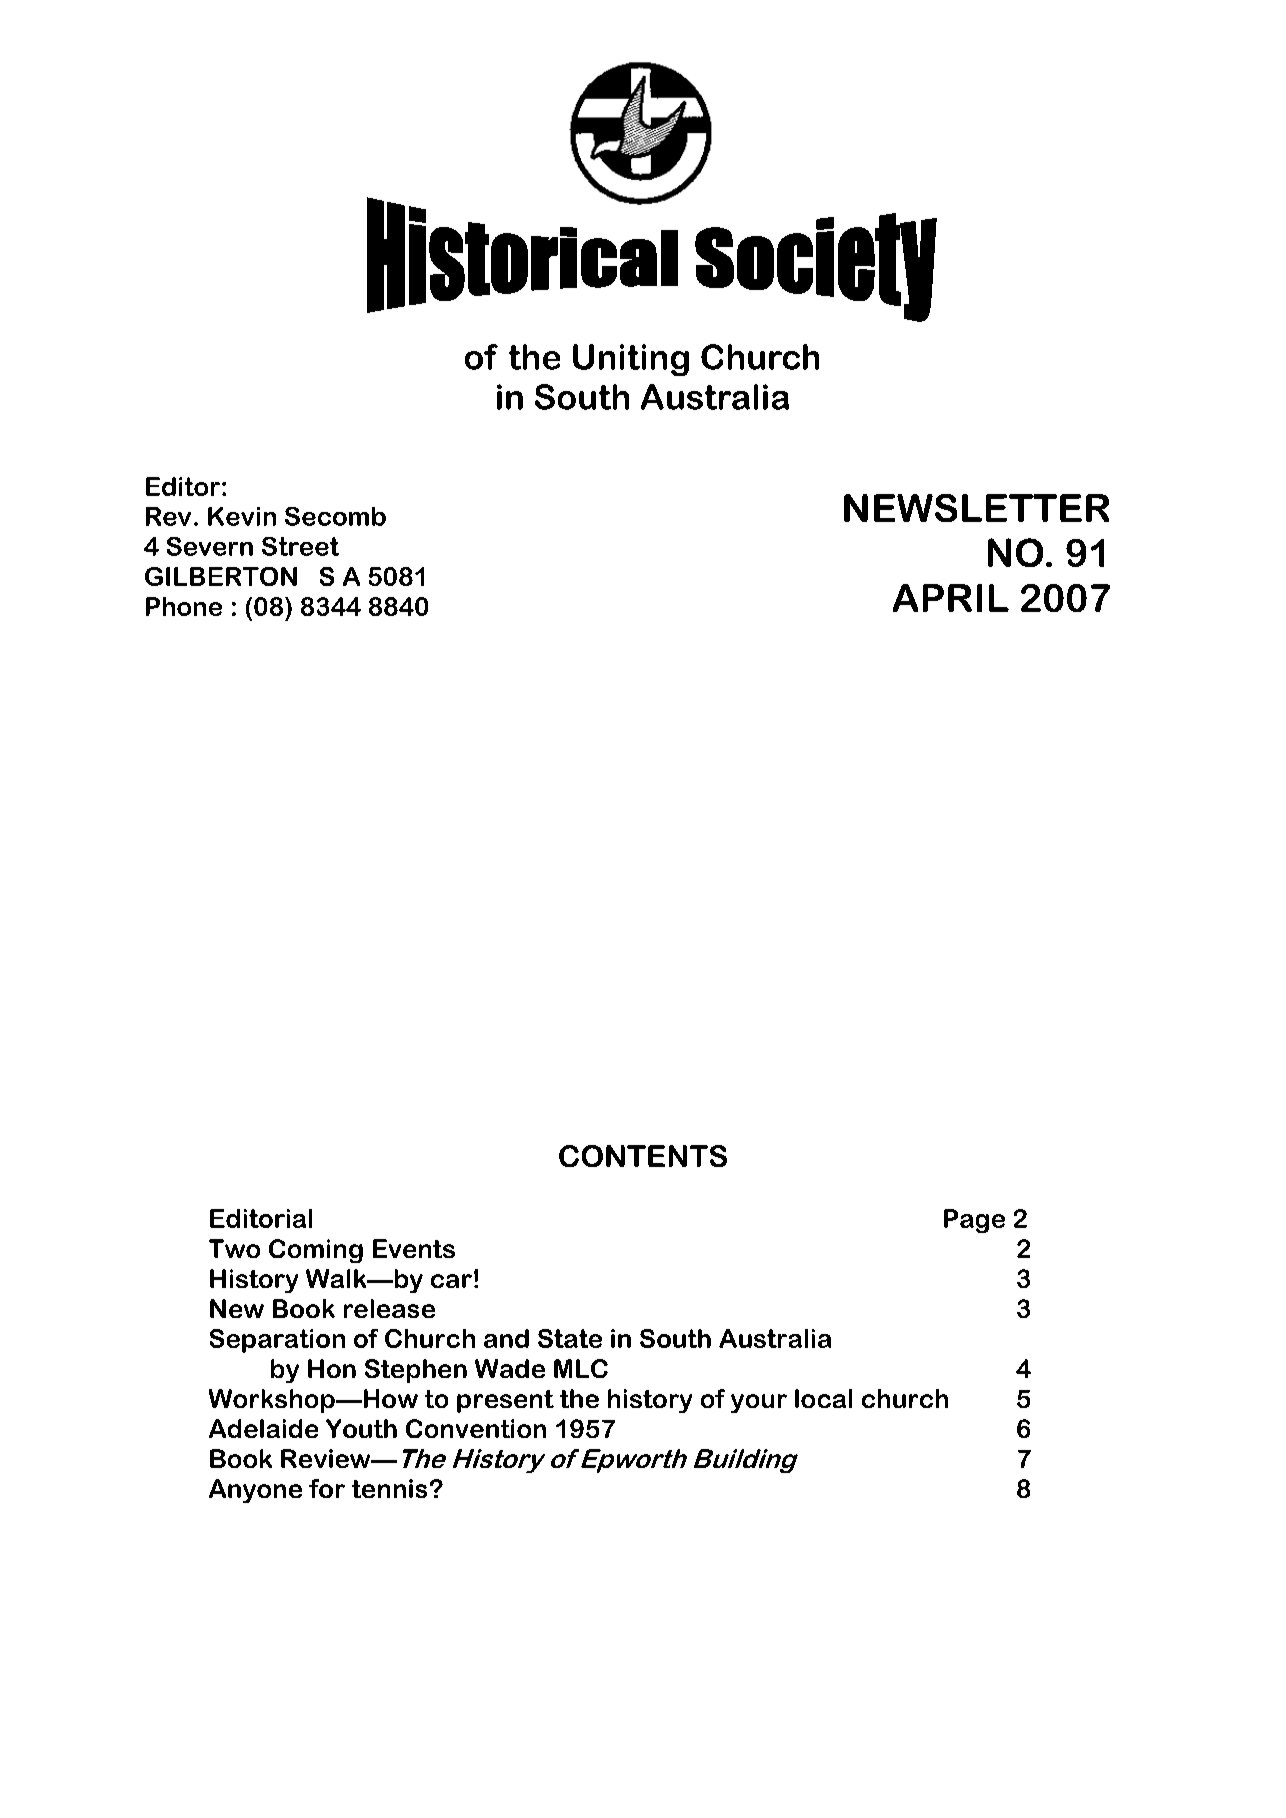 The image size is (1286, 1818). What do you see at coordinates (263, 1428) in the image?
I see `Adelaide` at bounding box center [263, 1428].
